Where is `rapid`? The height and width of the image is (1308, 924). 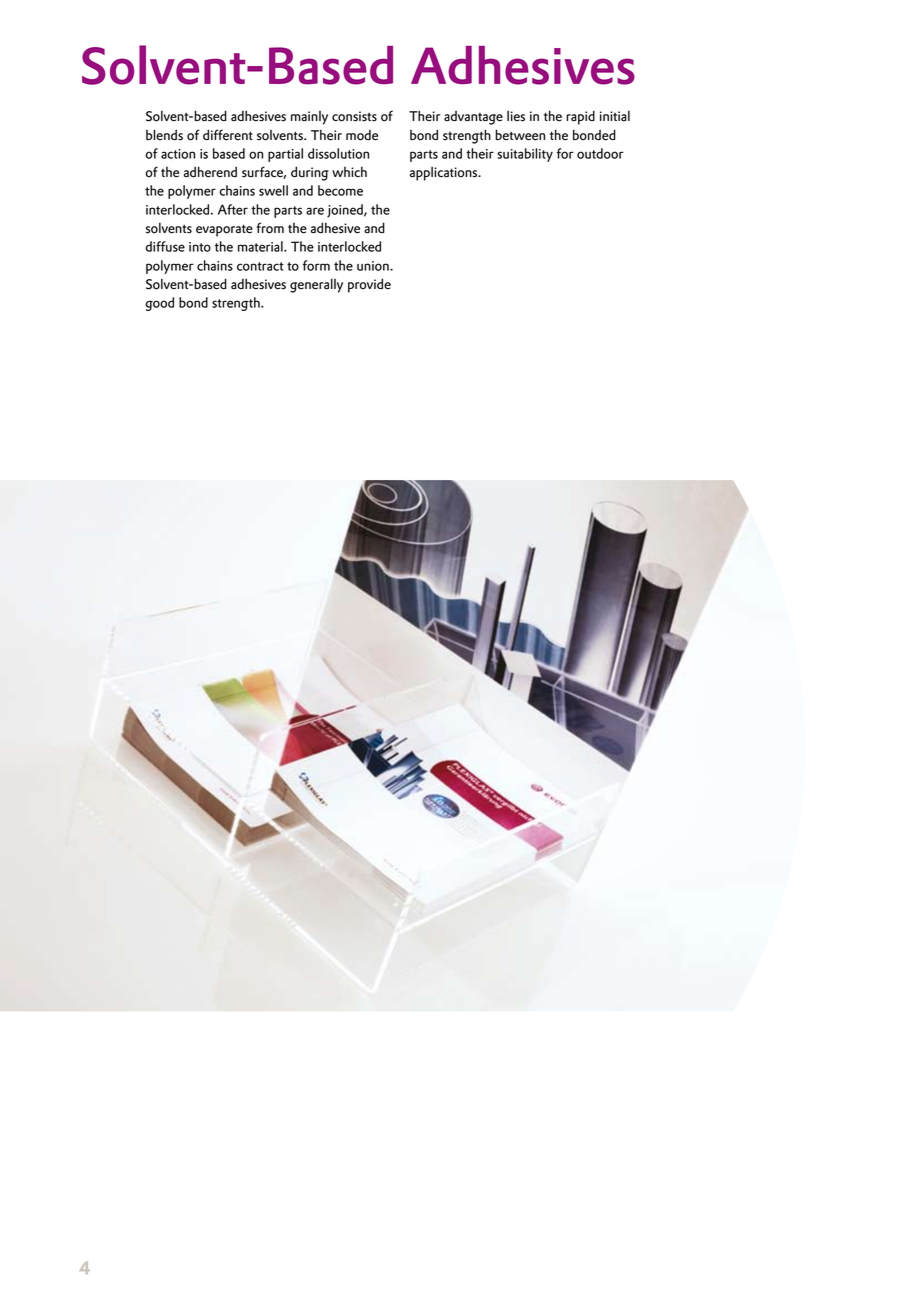 rapid is located at coordinates (580, 117).
